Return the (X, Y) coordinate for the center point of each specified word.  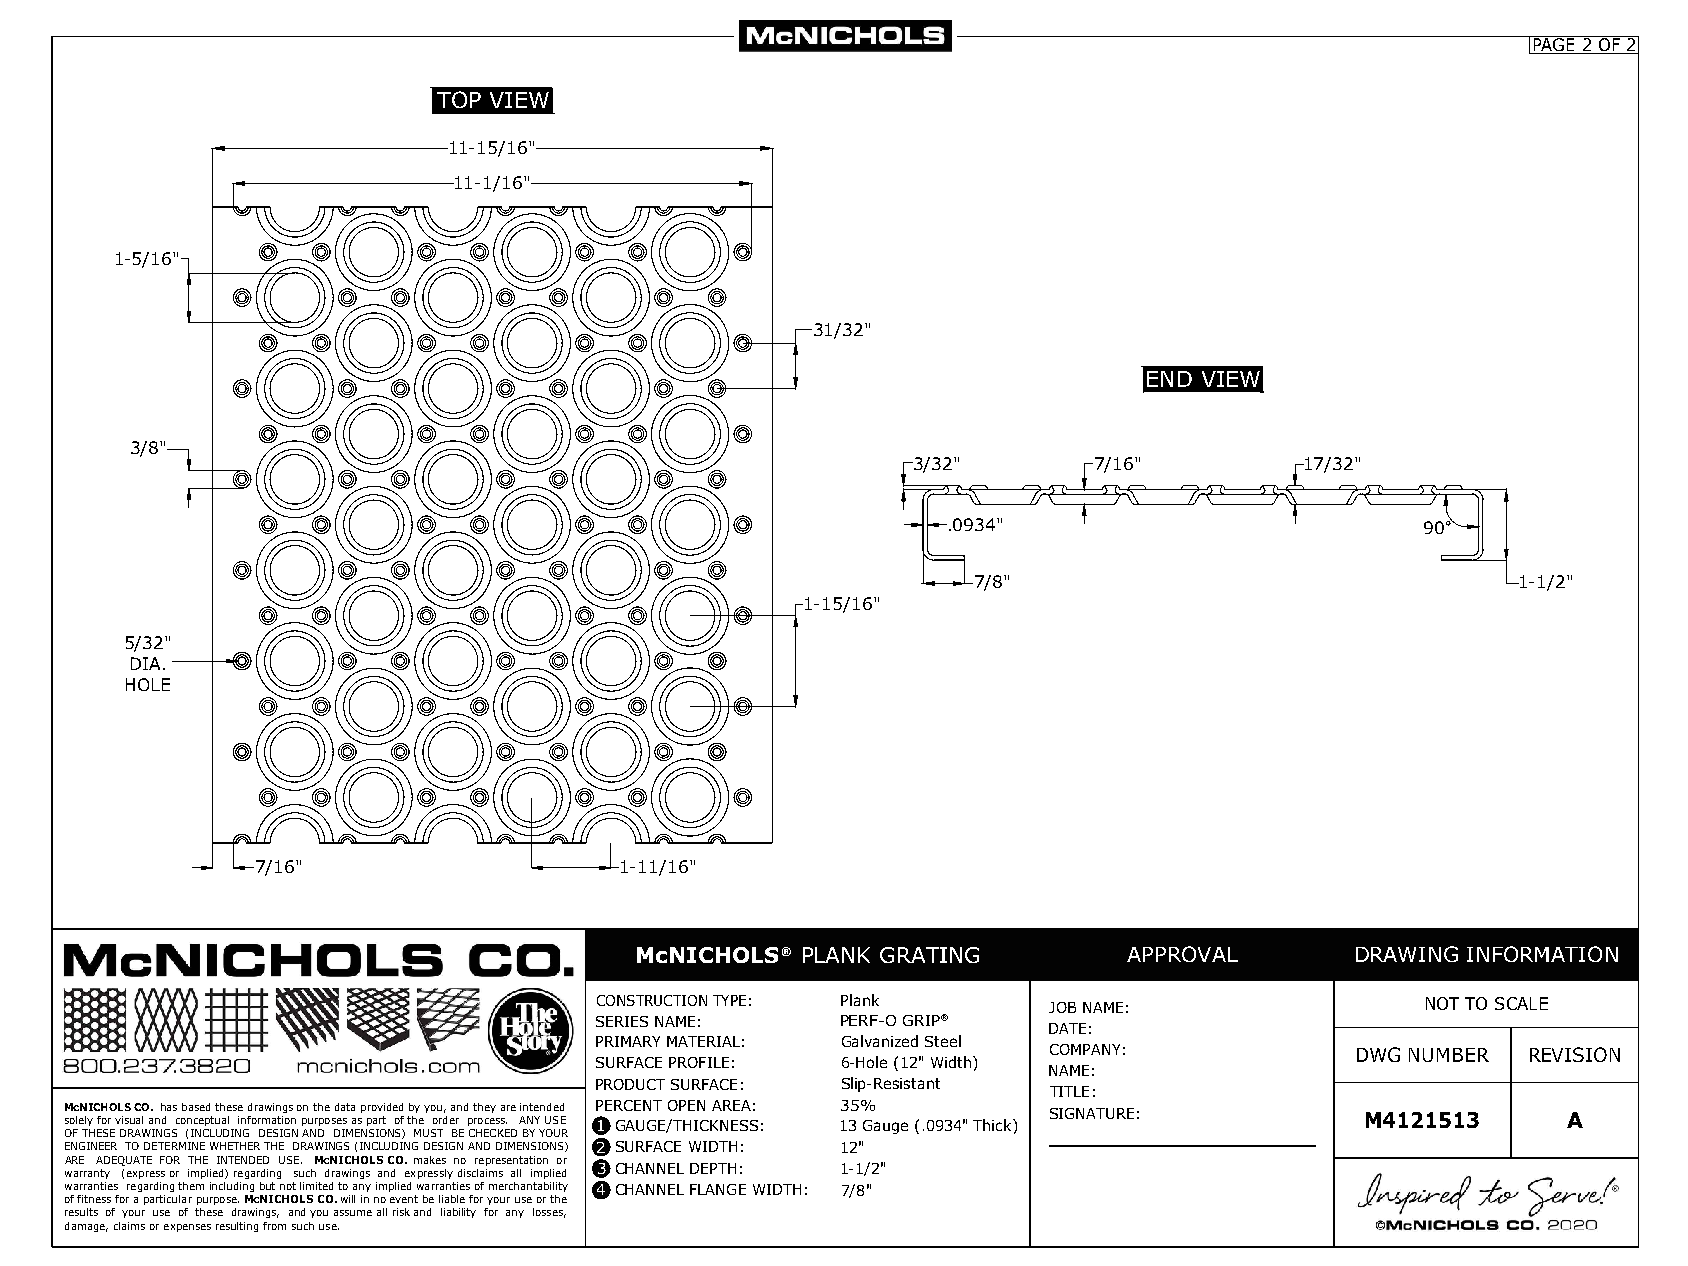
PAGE (1554, 45)
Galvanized (880, 1041)
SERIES (622, 1021)
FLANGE (718, 1189)
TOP (459, 99)
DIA (145, 663)
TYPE (729, 1000)
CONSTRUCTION (652, 1000)
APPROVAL (1182, 954)
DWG (1378, 1054)
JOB (1062, 1007)
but (267, 1186)
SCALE (1521, 1003)
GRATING (929, 955)
